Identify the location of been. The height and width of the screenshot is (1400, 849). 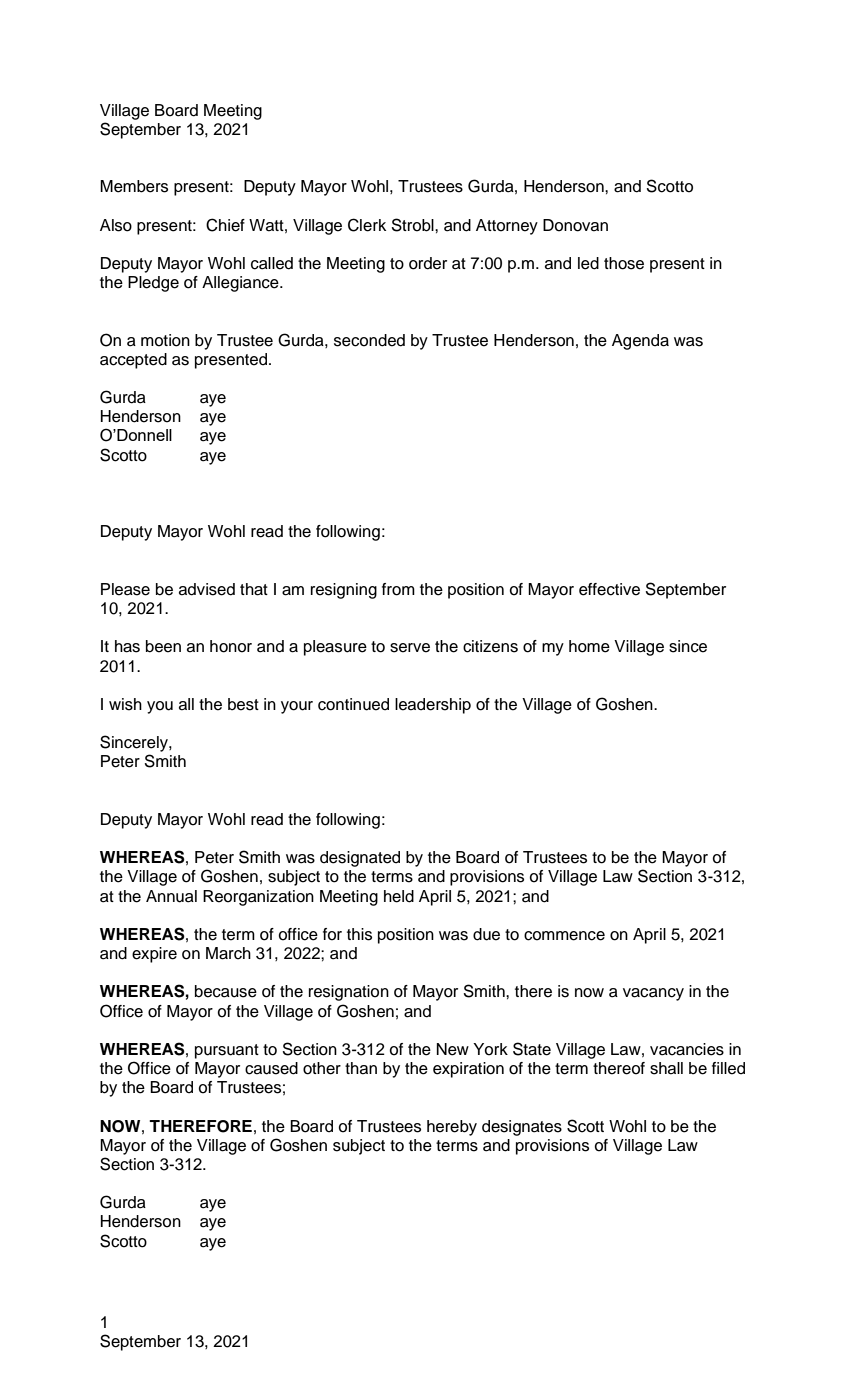
(163, 646).
